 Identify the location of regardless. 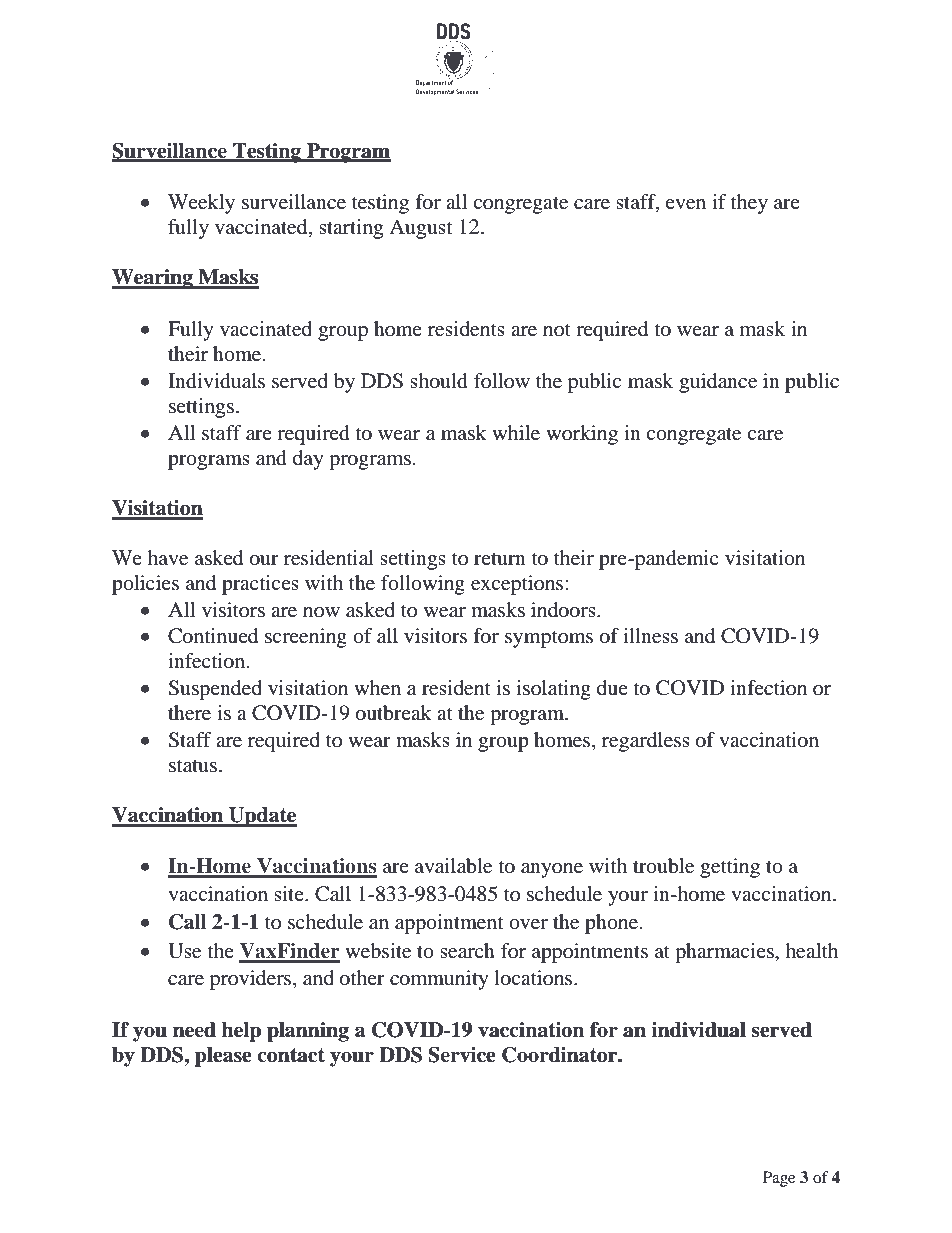
(646, 742).
